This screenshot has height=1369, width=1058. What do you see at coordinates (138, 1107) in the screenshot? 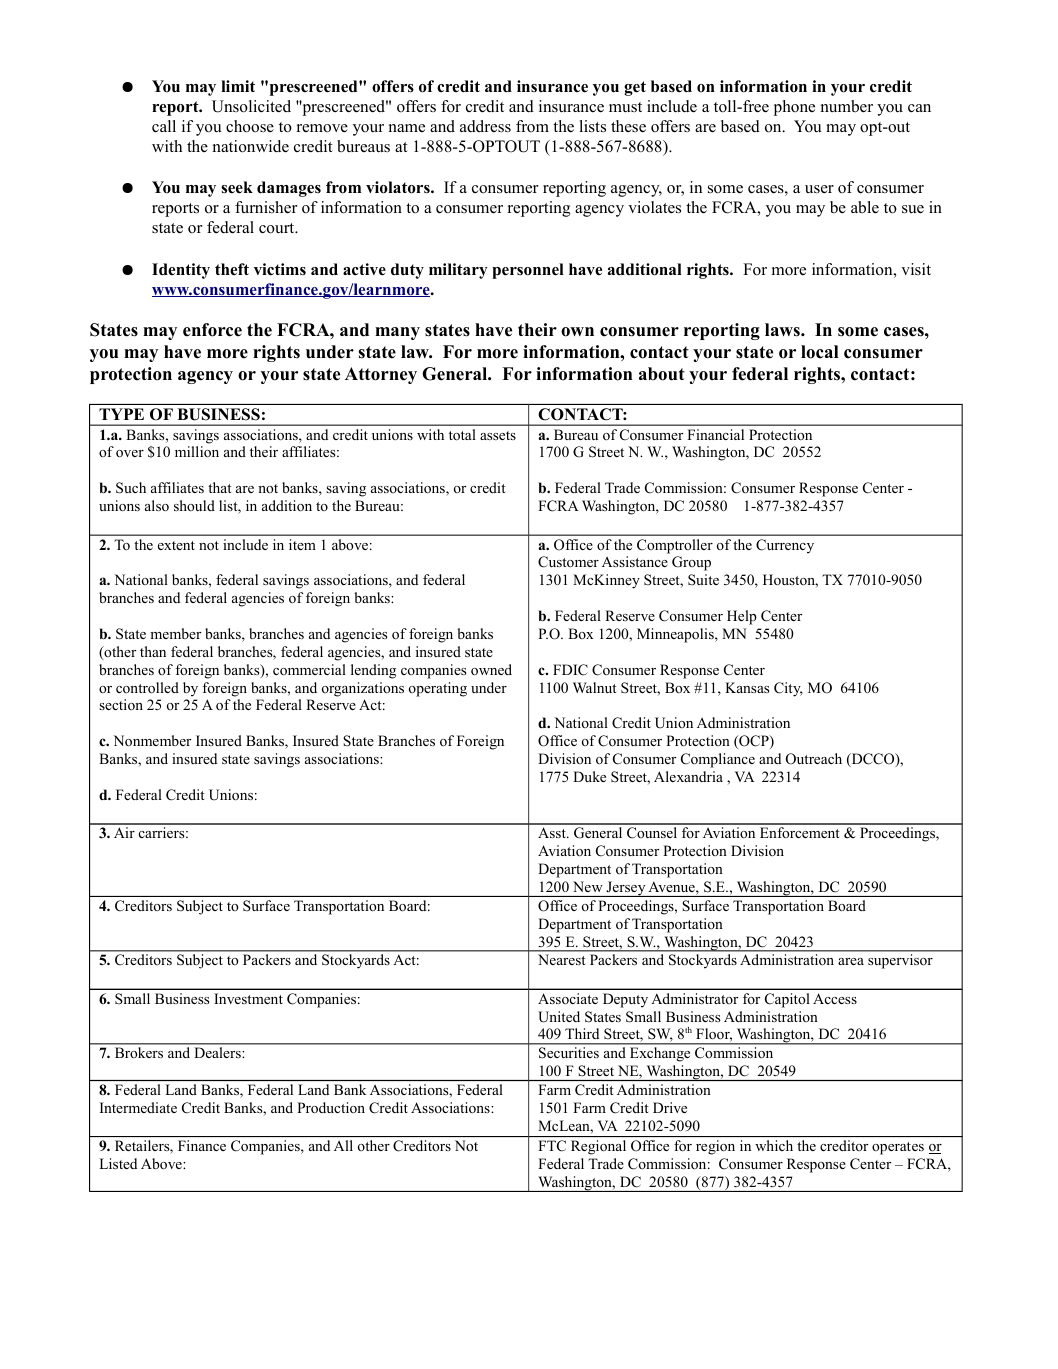
I see `Intermediate` at bounding box center [138, 1107].
